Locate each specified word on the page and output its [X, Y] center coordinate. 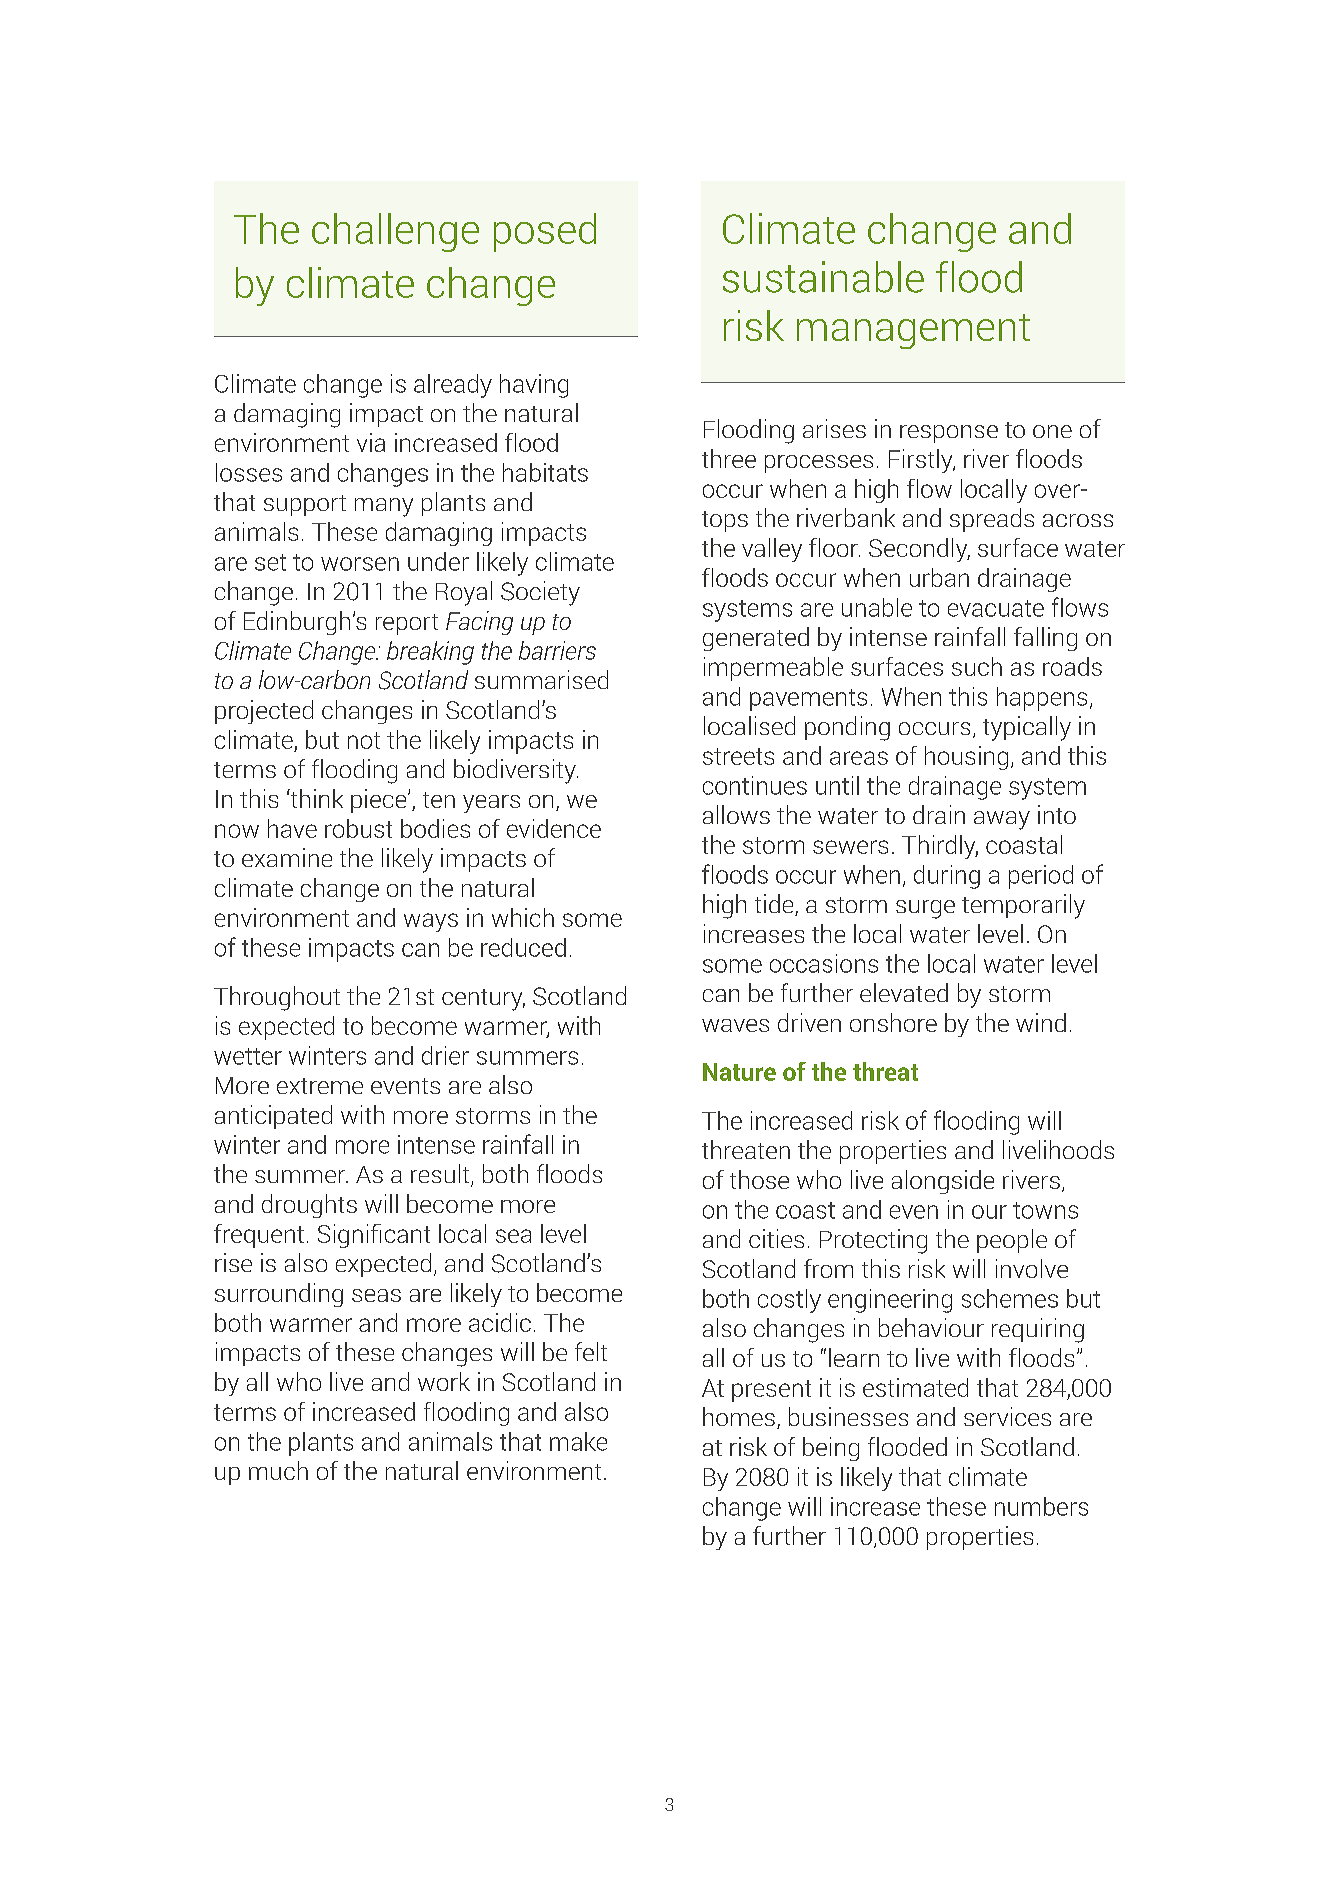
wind [1041, 1022]
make [578, 1441]
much [278, 1470]
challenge [395, 232]
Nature [739, 1072]
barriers [557, 650]
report [407, 624]
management [913, 331]
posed [545, 232]
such [977, 666]
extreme [320, 1086]
